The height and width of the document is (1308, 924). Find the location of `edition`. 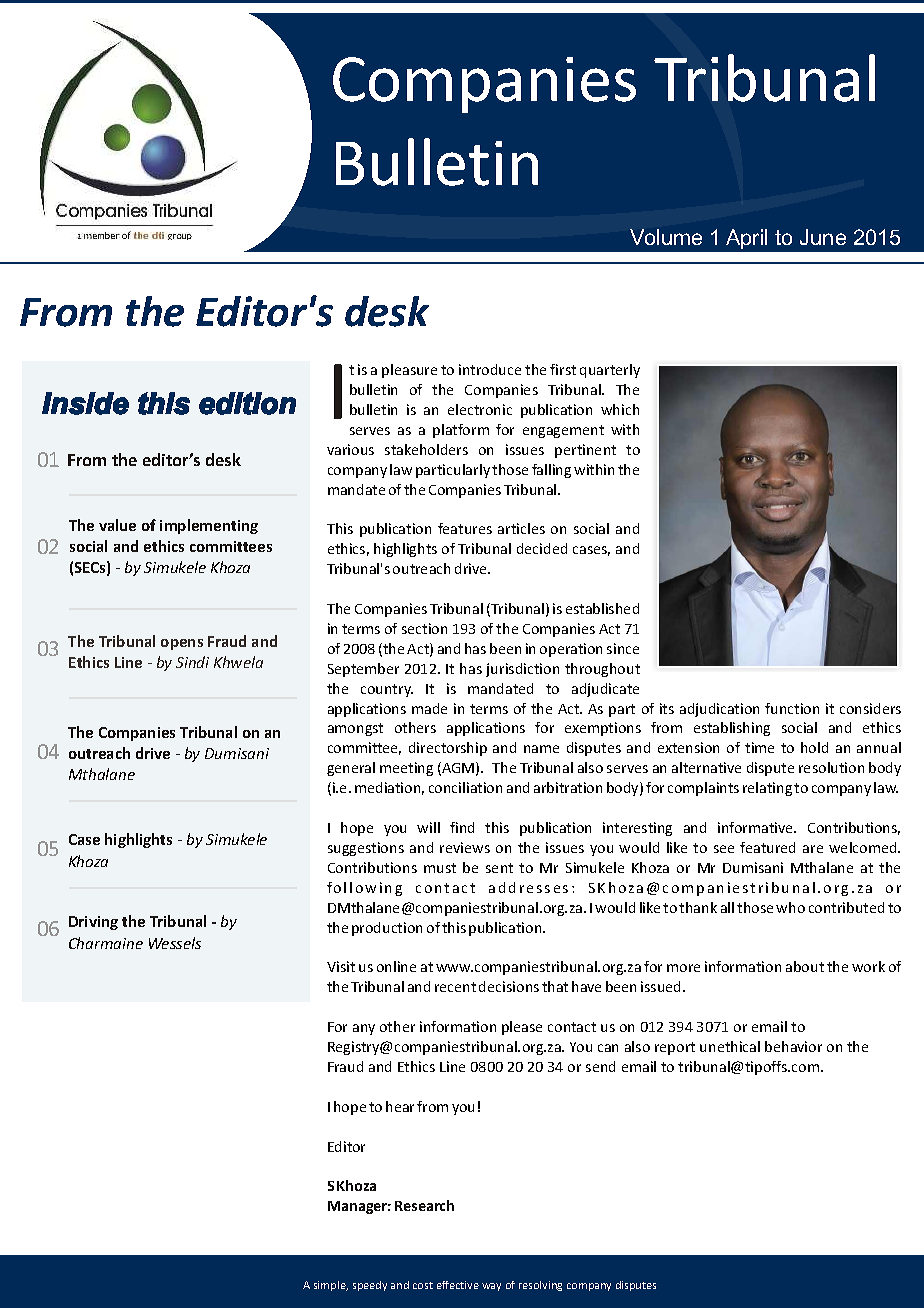

edition is located at coordinates (247, 403).
